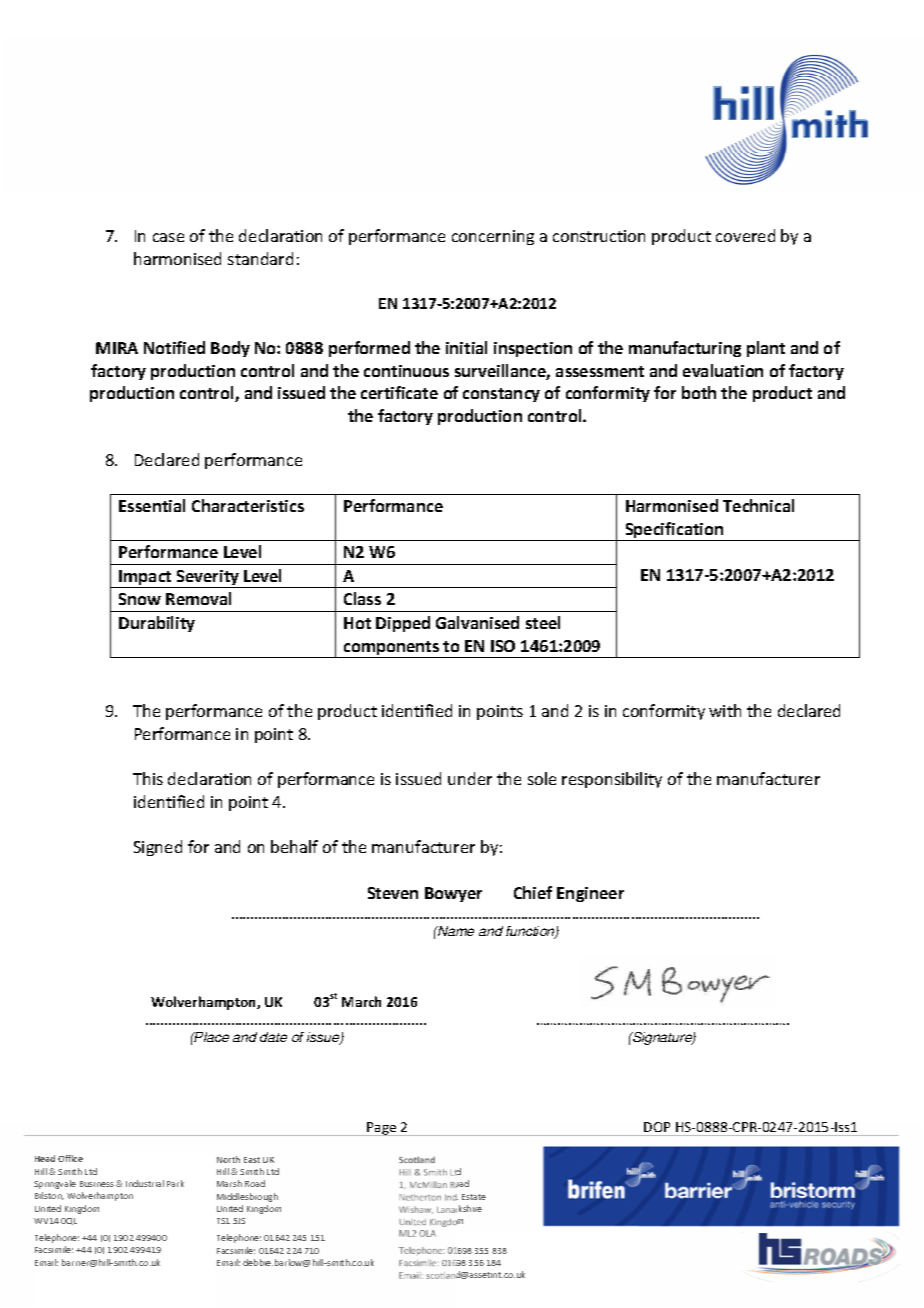 The width and height of the screenshot is (924, 1308). Describe the element at coordinates (145, 1183) in the screenshot. I see `Industrial` at that location.
